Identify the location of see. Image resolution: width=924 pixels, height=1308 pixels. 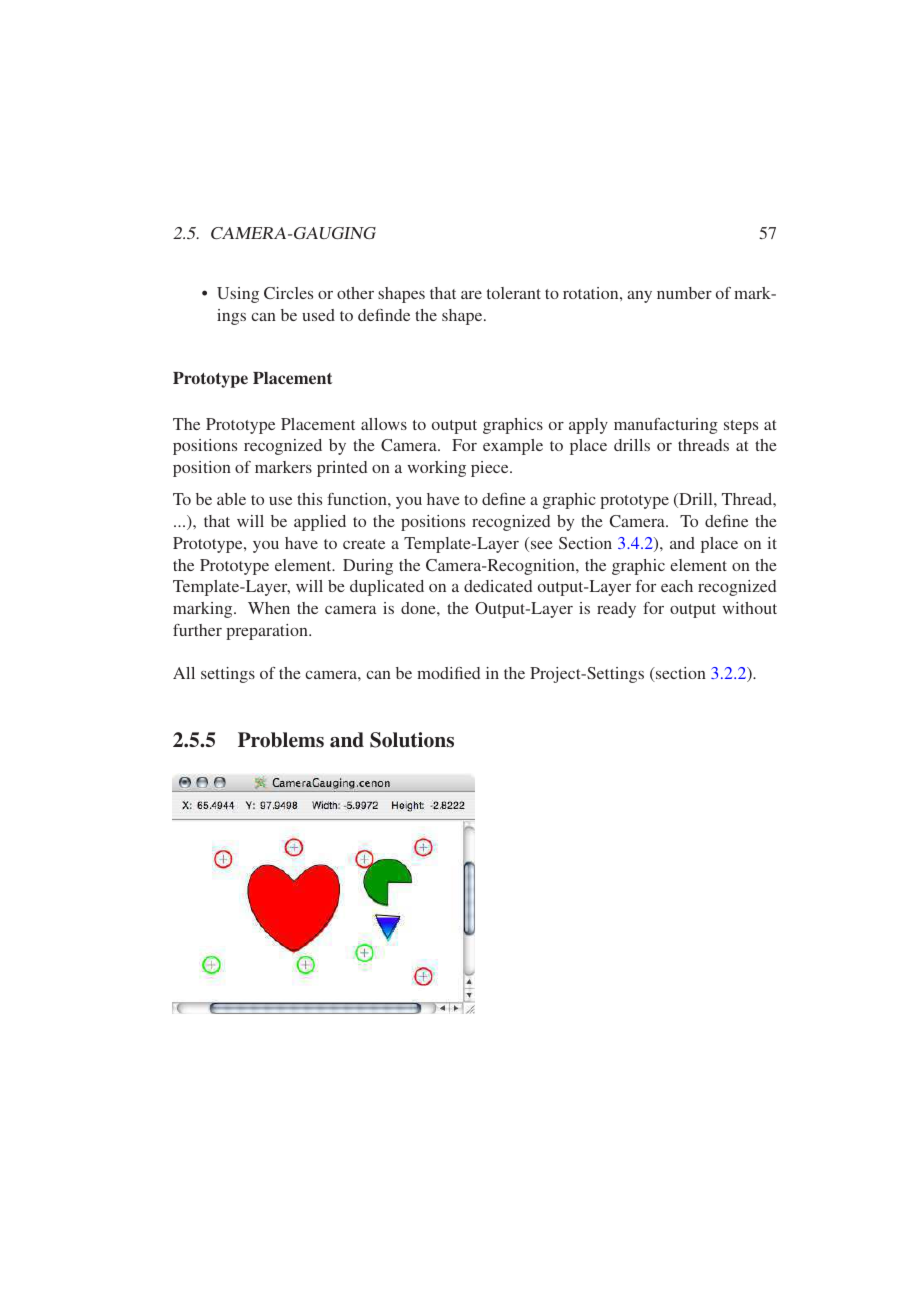
(542, 545).
